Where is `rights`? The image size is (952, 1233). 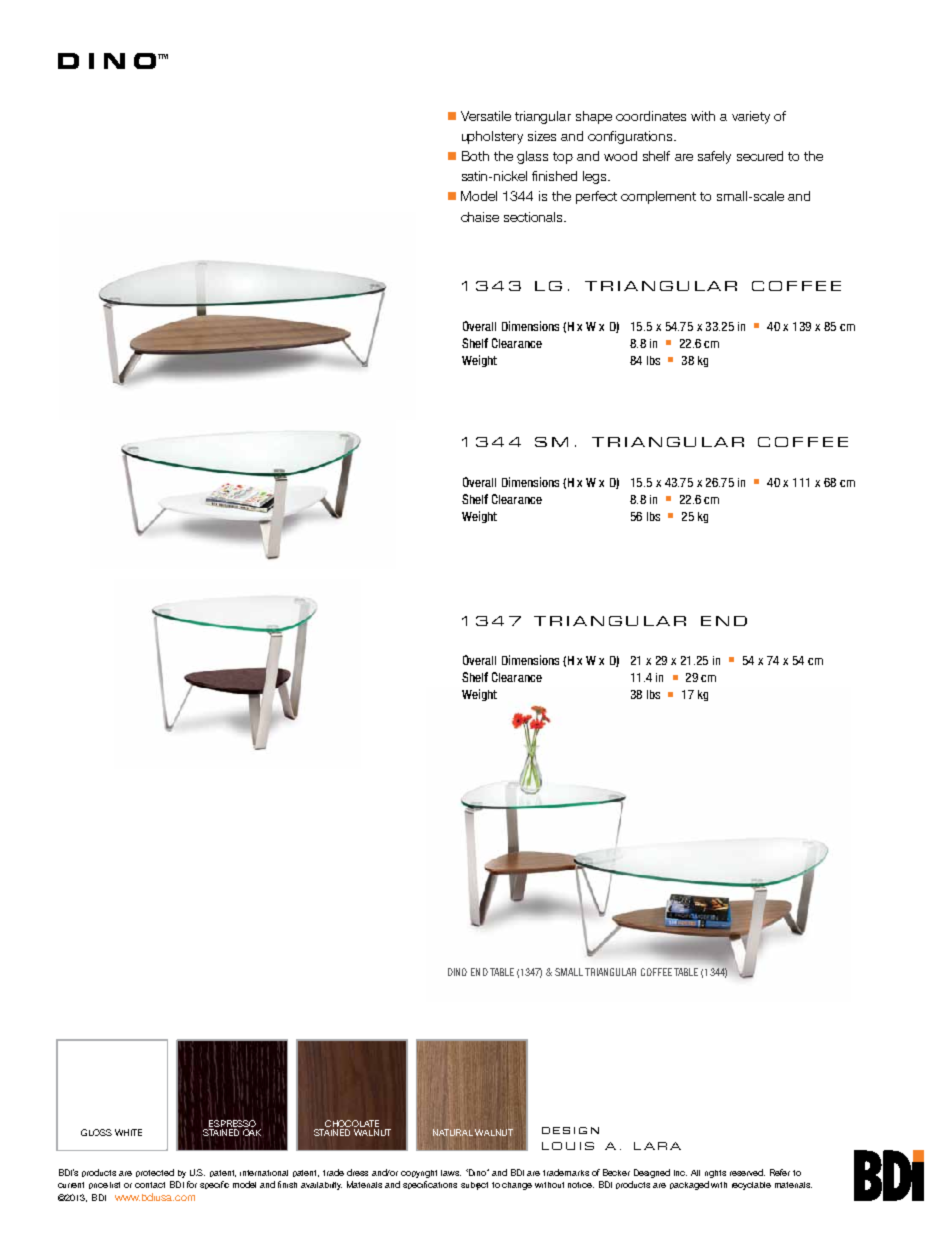 rights is located at coordinates (715, 1174).
